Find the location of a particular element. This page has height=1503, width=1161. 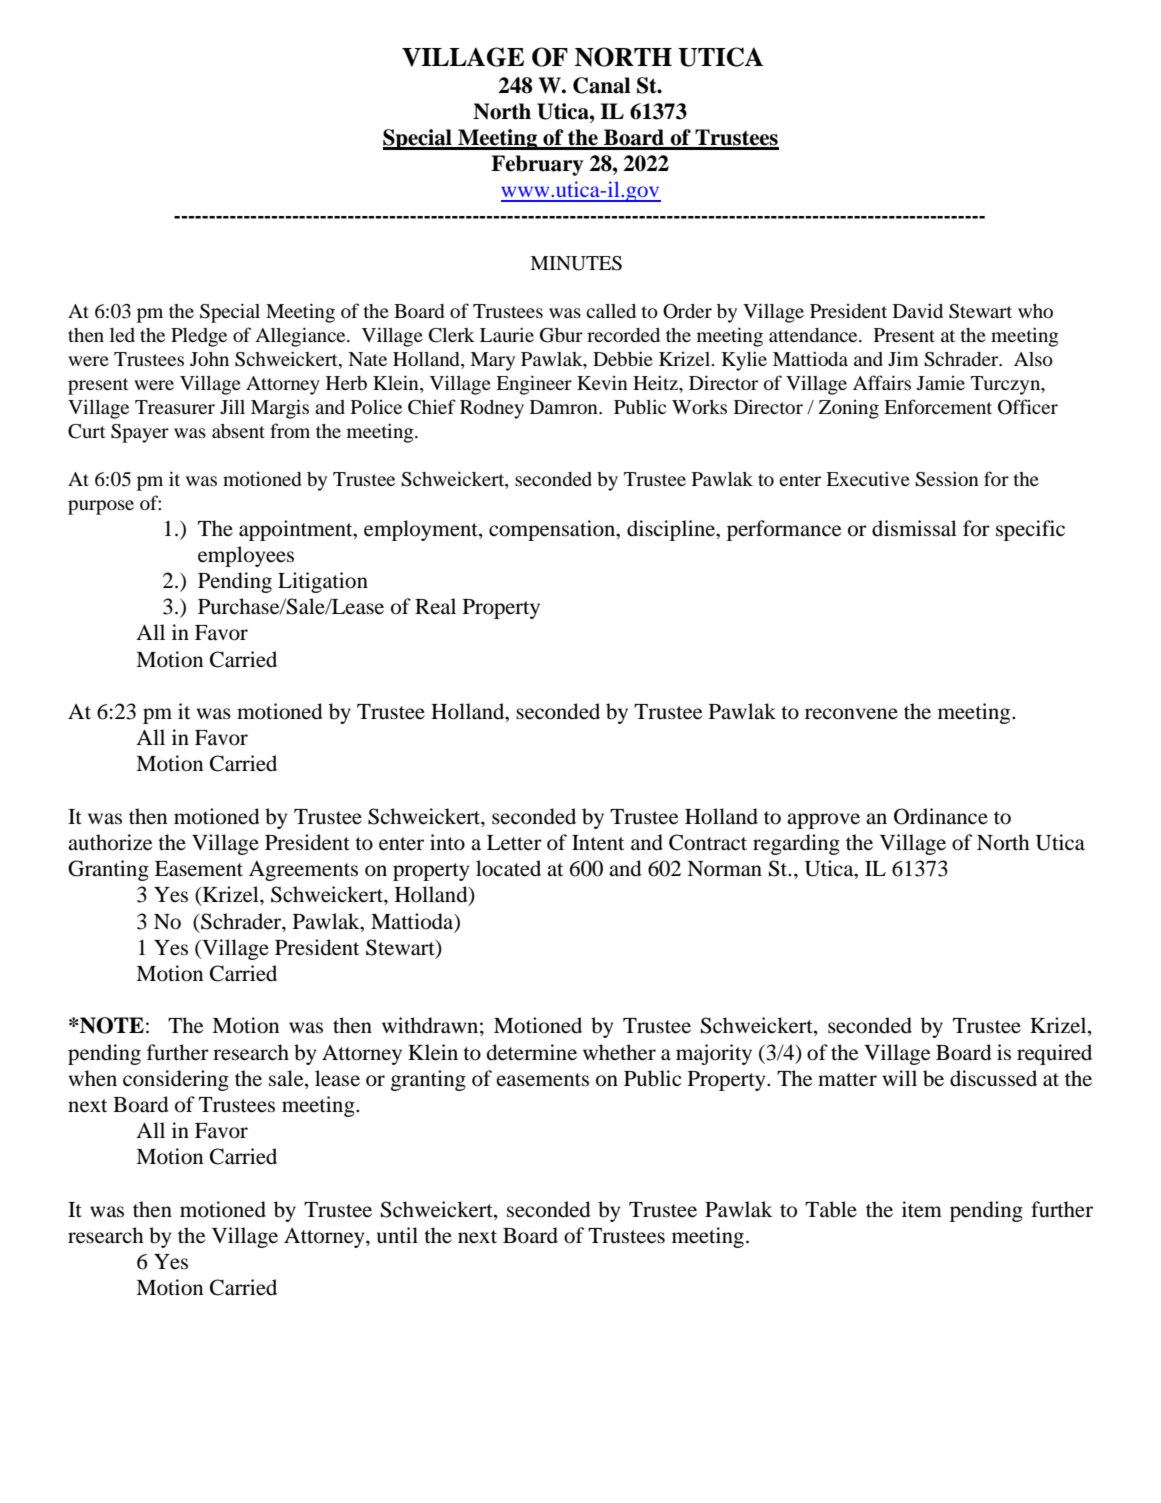

Agreements is located at coordinates (303, 871).
